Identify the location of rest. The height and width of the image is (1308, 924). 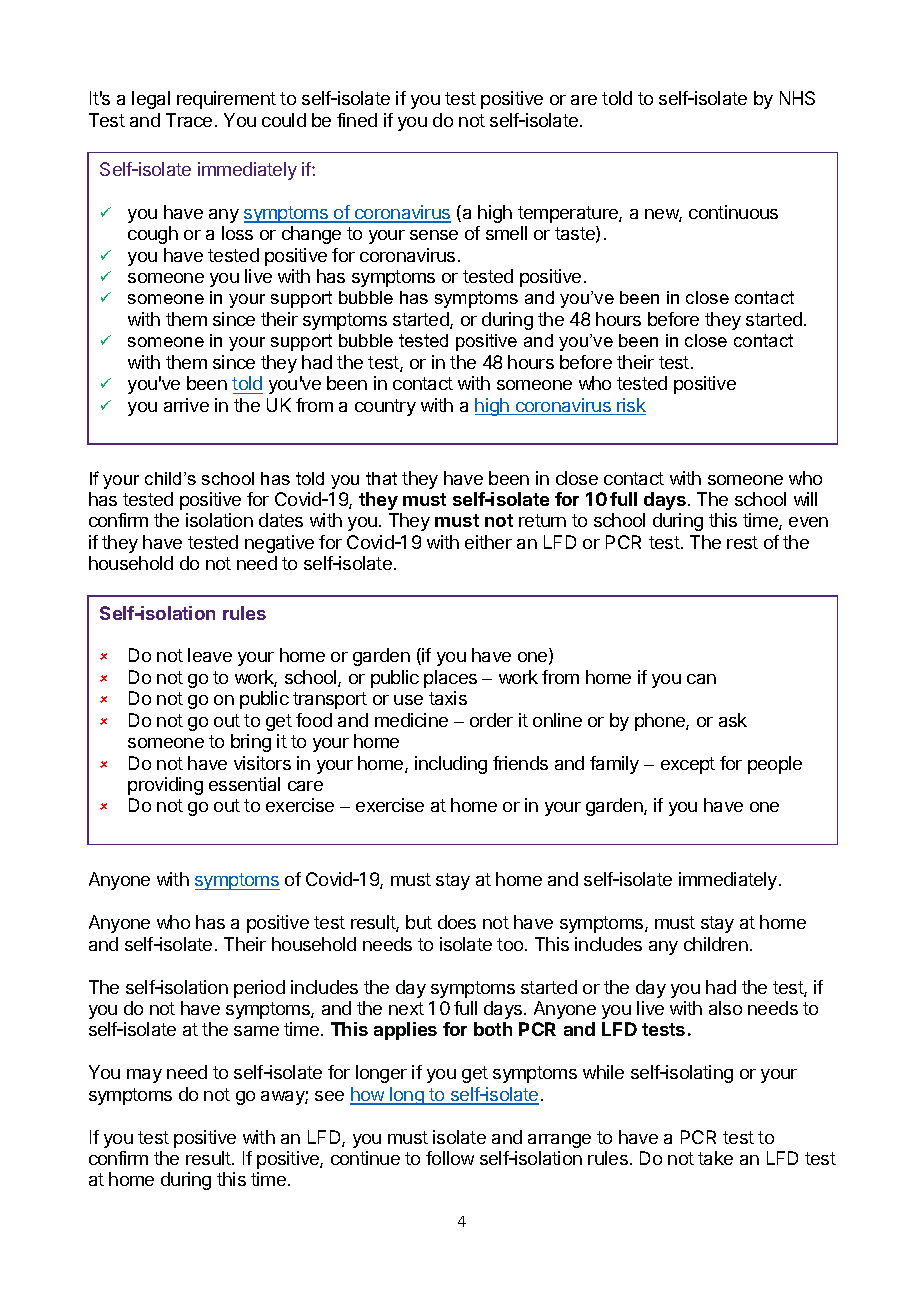
(742, 542).
